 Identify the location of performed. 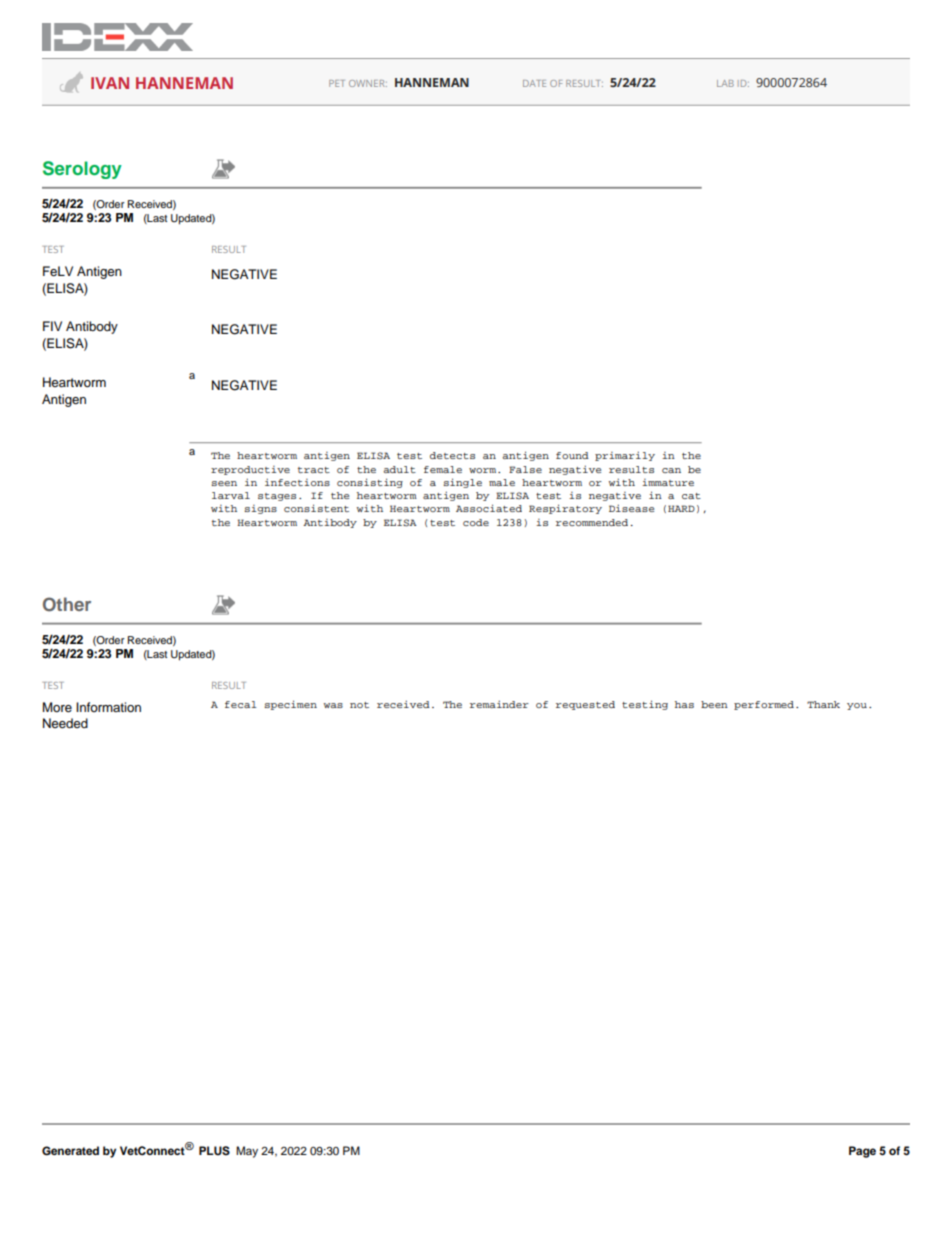
(764, 705).
